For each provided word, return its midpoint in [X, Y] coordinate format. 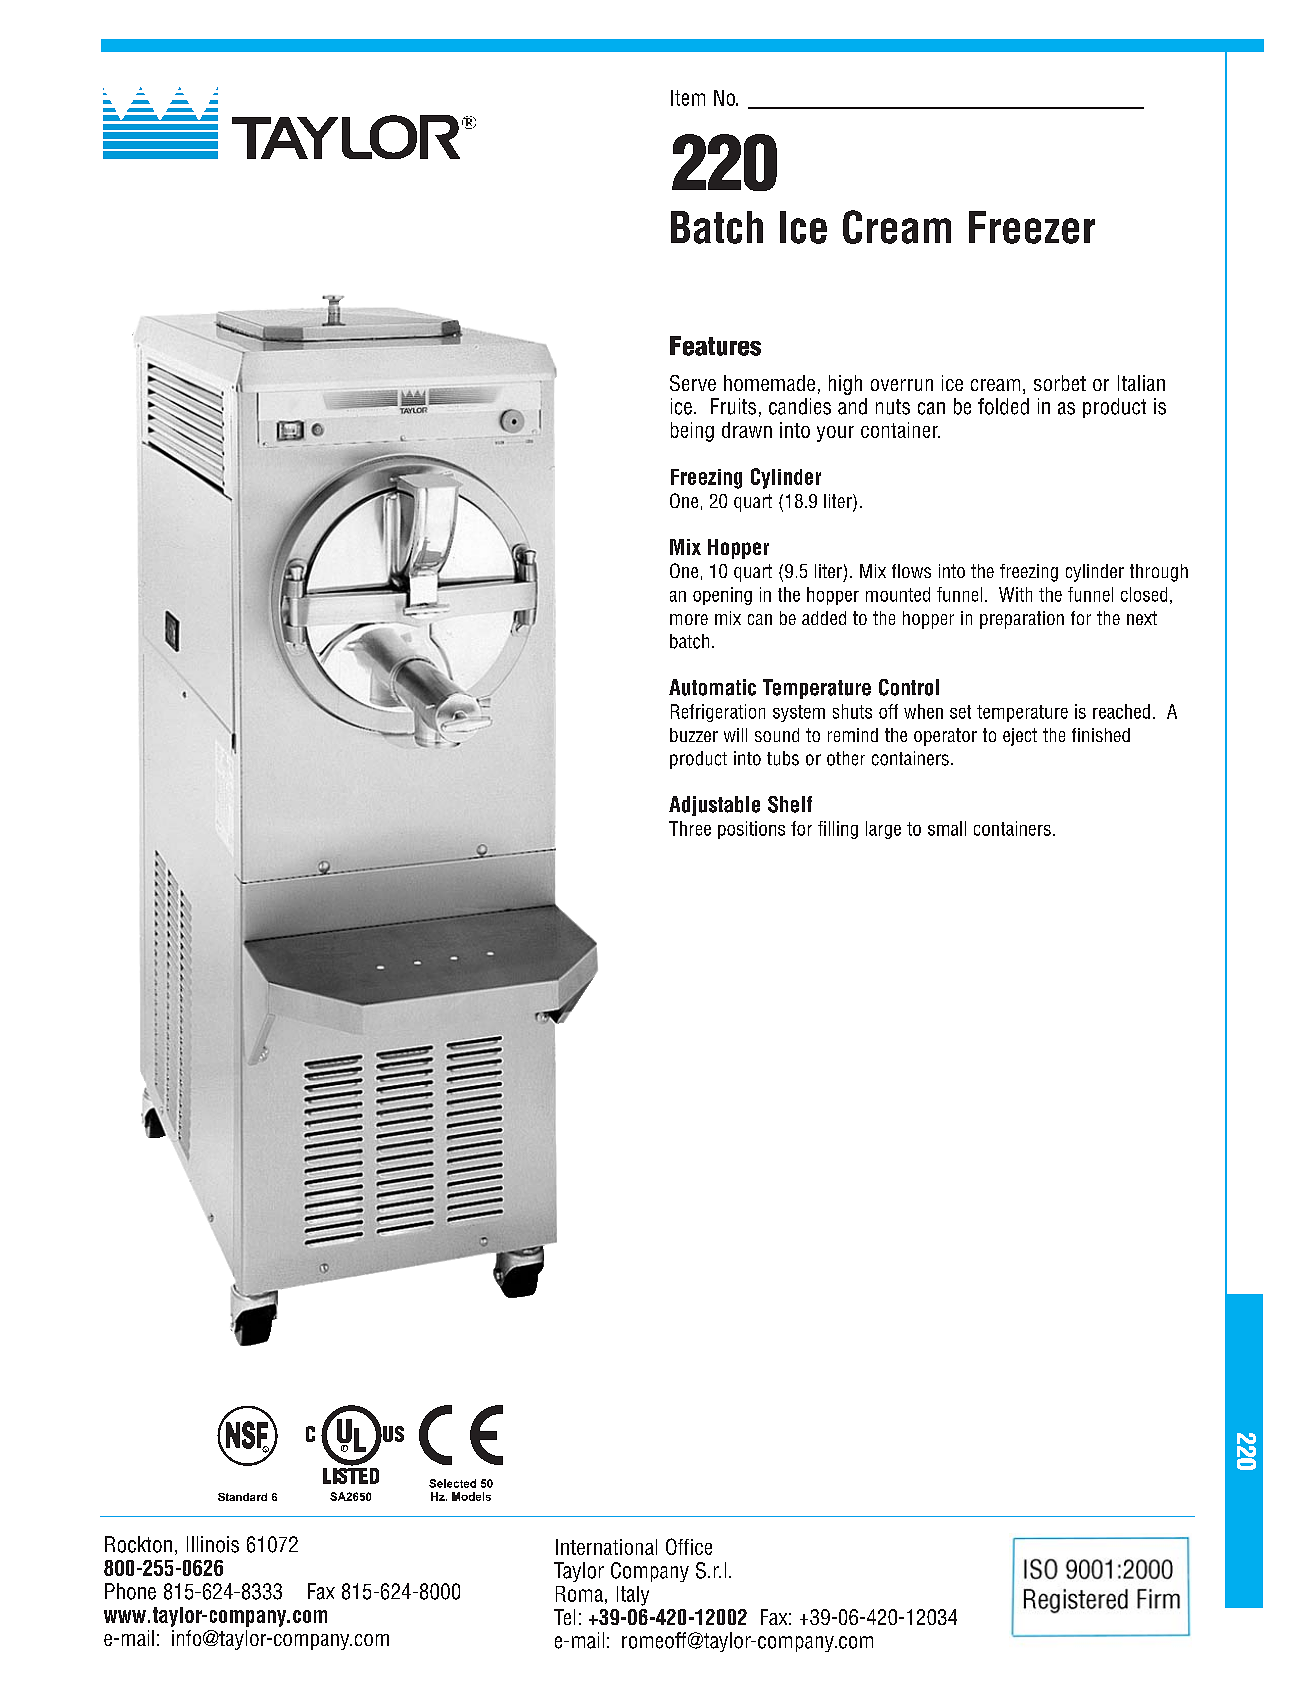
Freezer [1032, 227]
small [947, 828]
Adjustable [714, 806]
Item [688, 98]
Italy [633, 1596]
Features [715, 346]
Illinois [213, 1544]
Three [690, 828]
